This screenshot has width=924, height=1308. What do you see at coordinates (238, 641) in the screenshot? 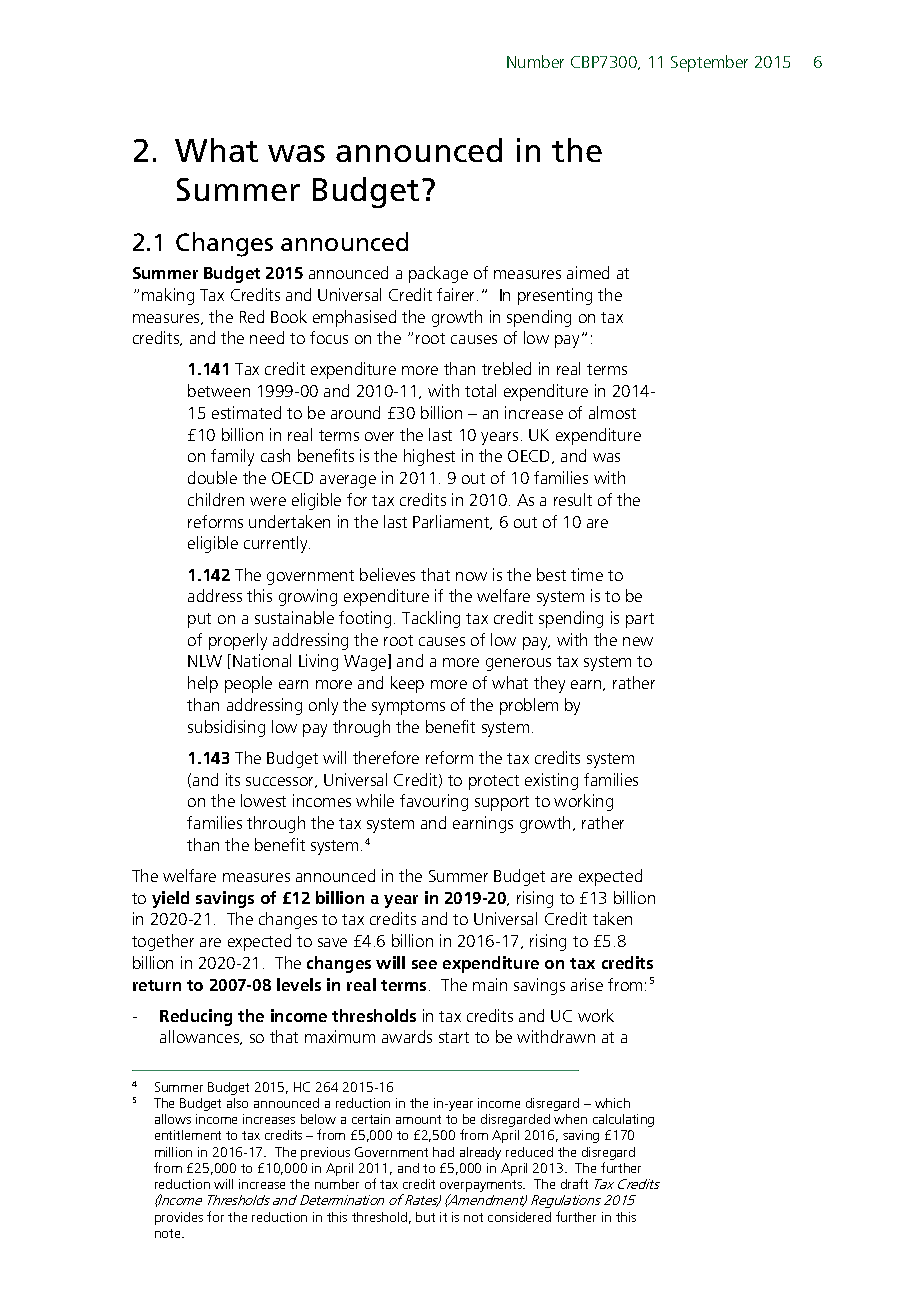
I see `properly` at bounding box center [238, 641].
